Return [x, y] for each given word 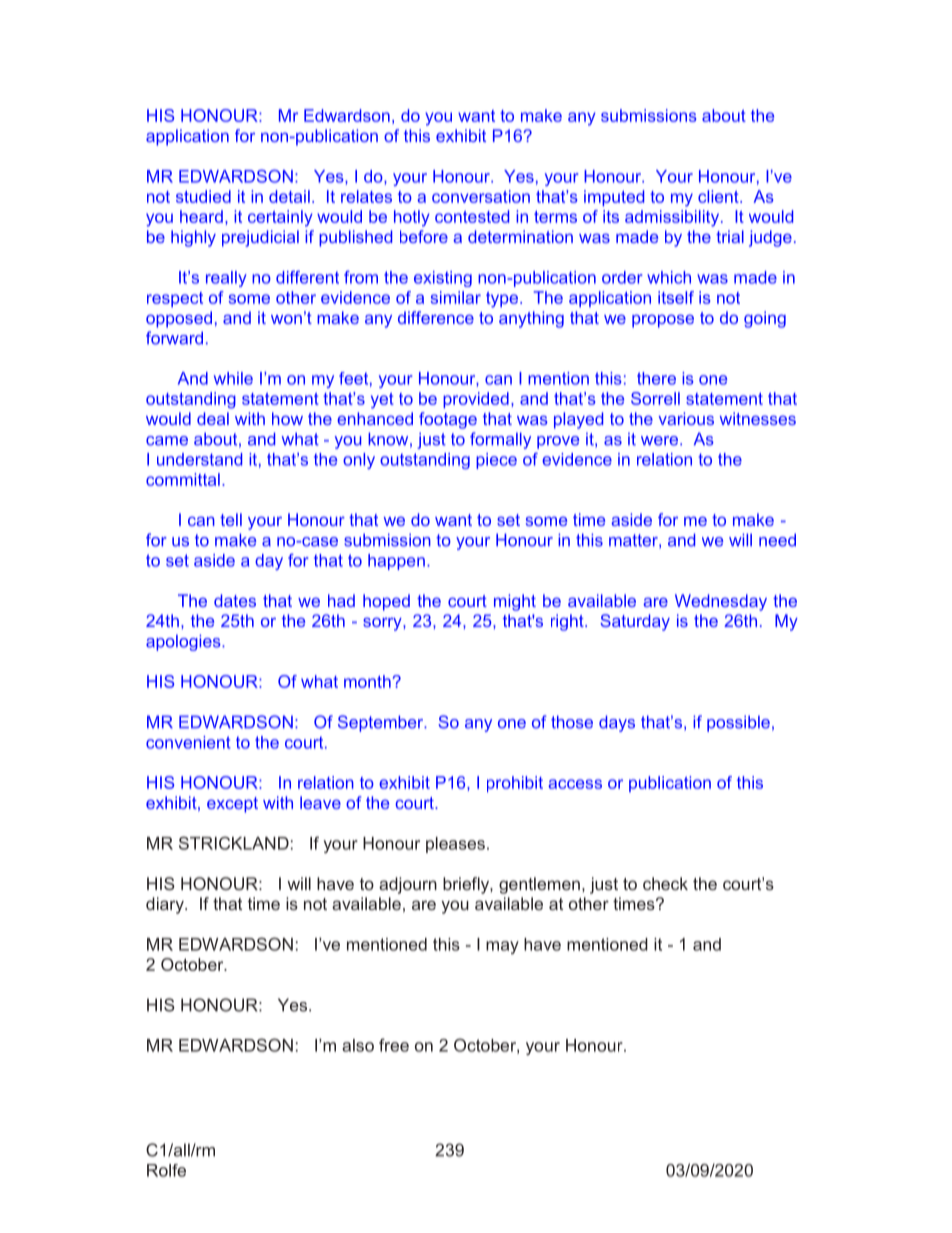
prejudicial [260, 238]
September [382, 723]
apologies [184, 642]
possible [738, 723]
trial [730, 236]
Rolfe [166, 1170]
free [394, 1045]
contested [472, 216]
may [502, 947]
